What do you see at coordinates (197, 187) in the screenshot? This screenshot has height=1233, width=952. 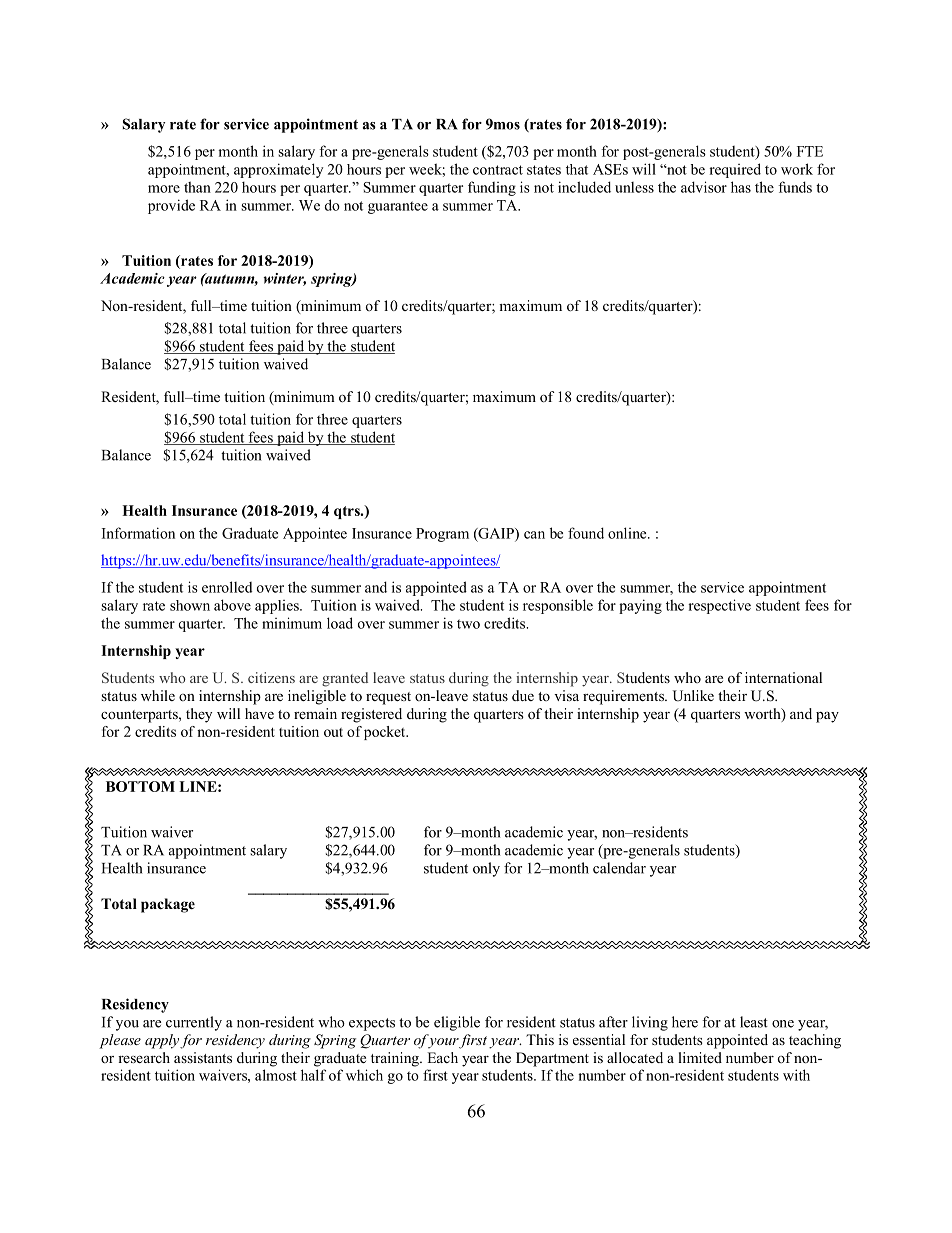 I see `than` at bounding box center [197, 187].
